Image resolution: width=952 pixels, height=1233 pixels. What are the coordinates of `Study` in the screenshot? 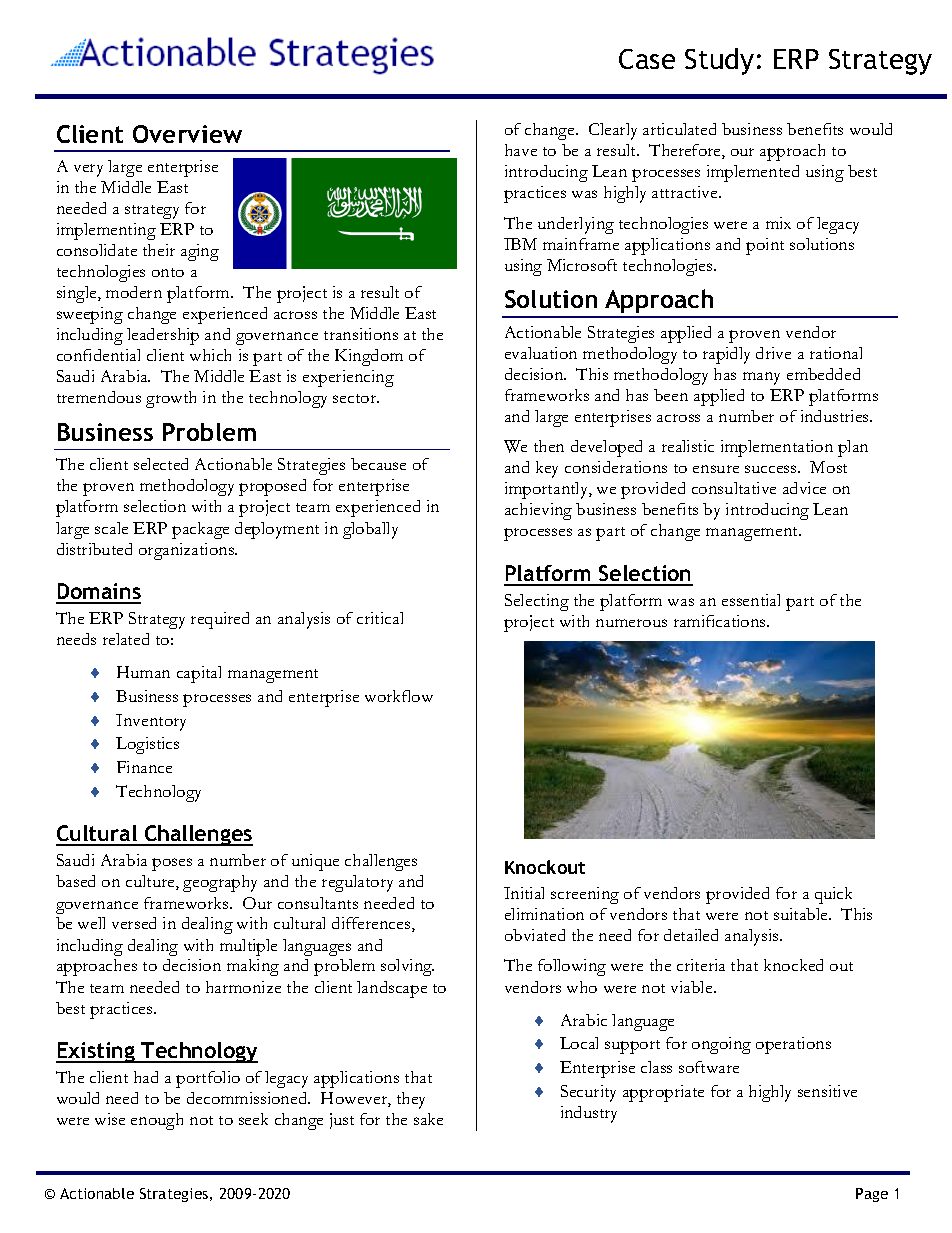 It's located at (719, 61).
